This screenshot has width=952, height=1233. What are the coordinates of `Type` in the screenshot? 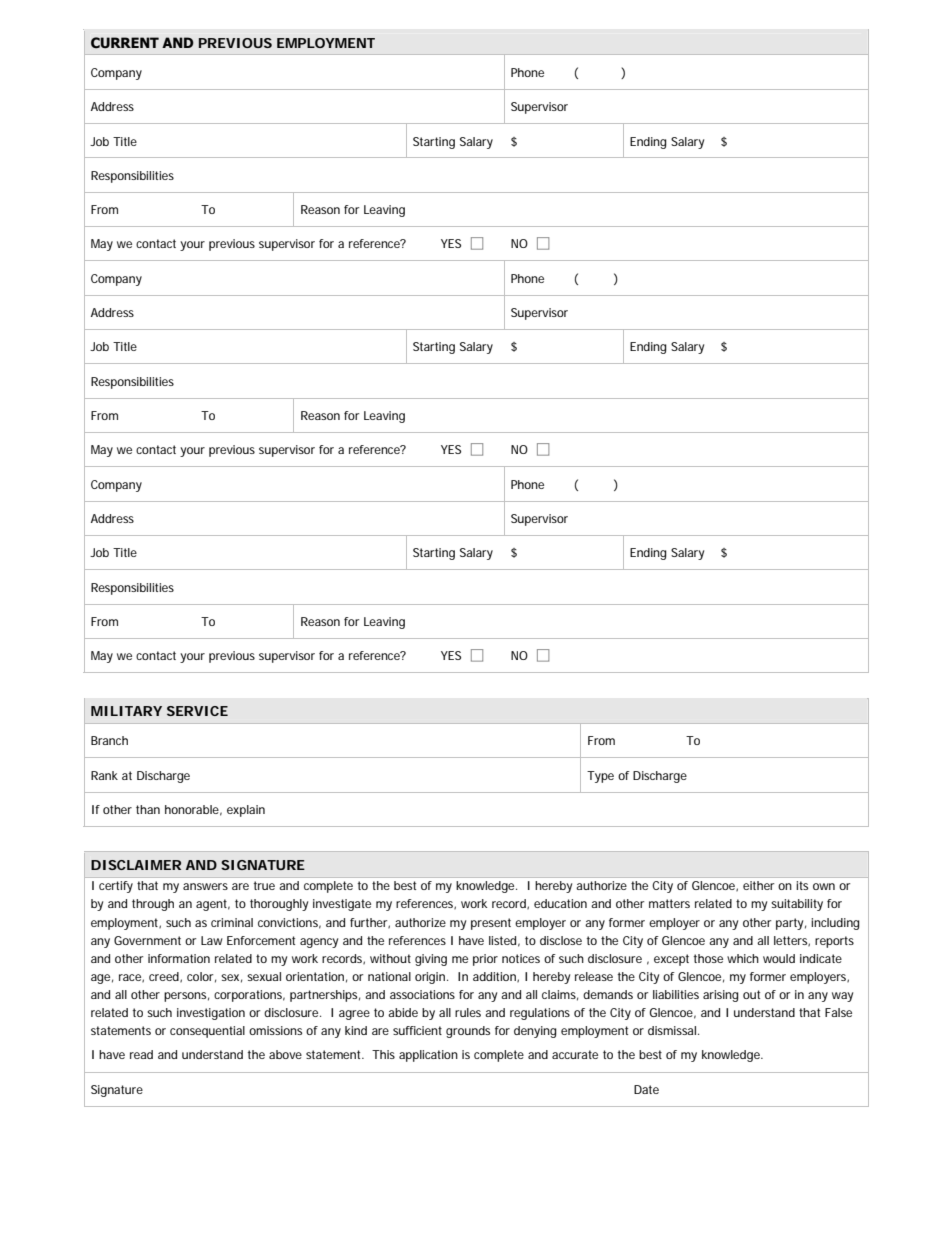 It's located at (600, 777).
